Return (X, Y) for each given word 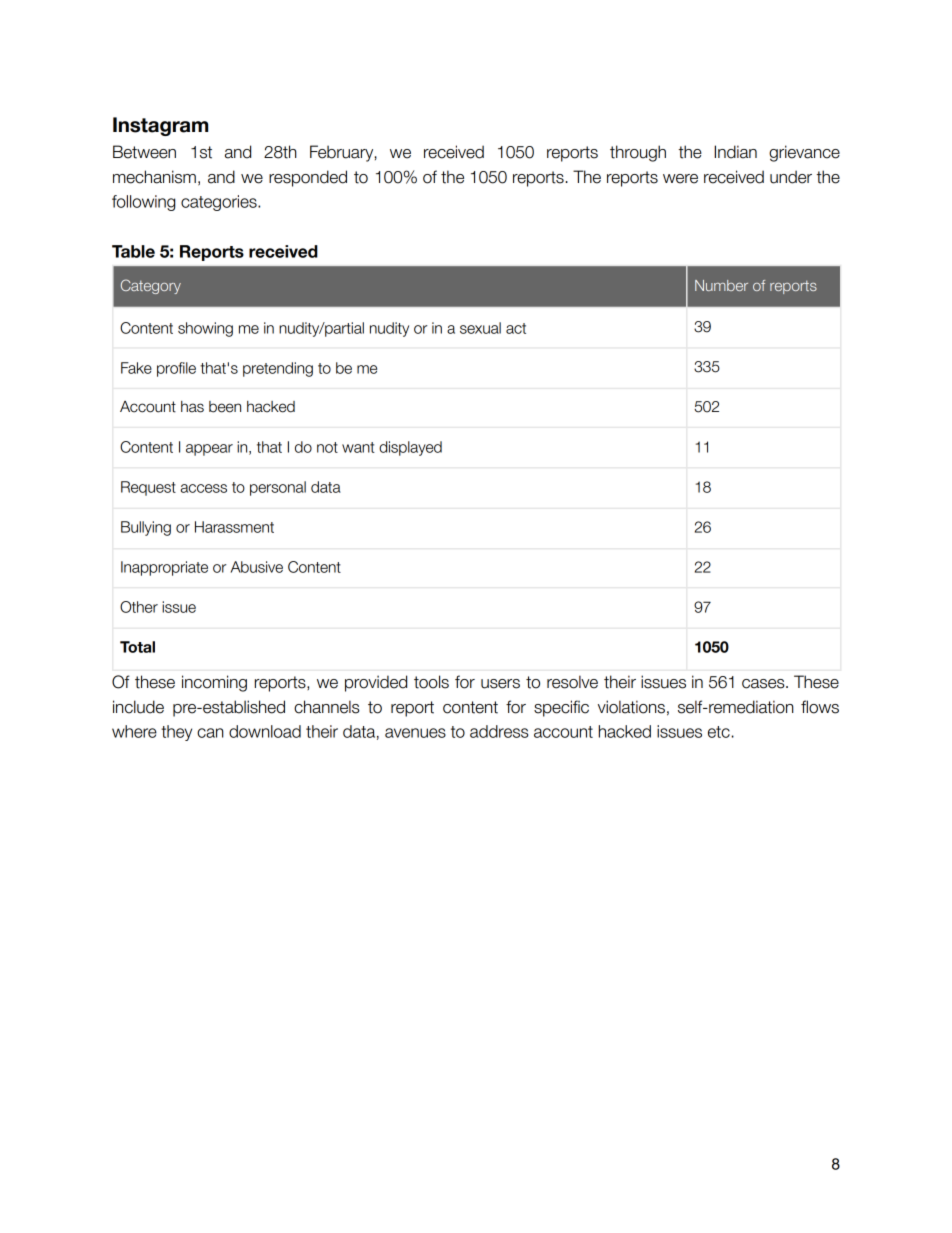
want (358, 447)
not (327, 447)
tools (431, 682)
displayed (410, 448)
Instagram (160, 126)
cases (764, 684)
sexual (480, 328)
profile (176, 369)
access (204, 488)
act (516, 328)
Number (721, 285)
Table (133, 251)
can (210, 733)
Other (139, 607)
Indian (735, 152)
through (638, 153)
